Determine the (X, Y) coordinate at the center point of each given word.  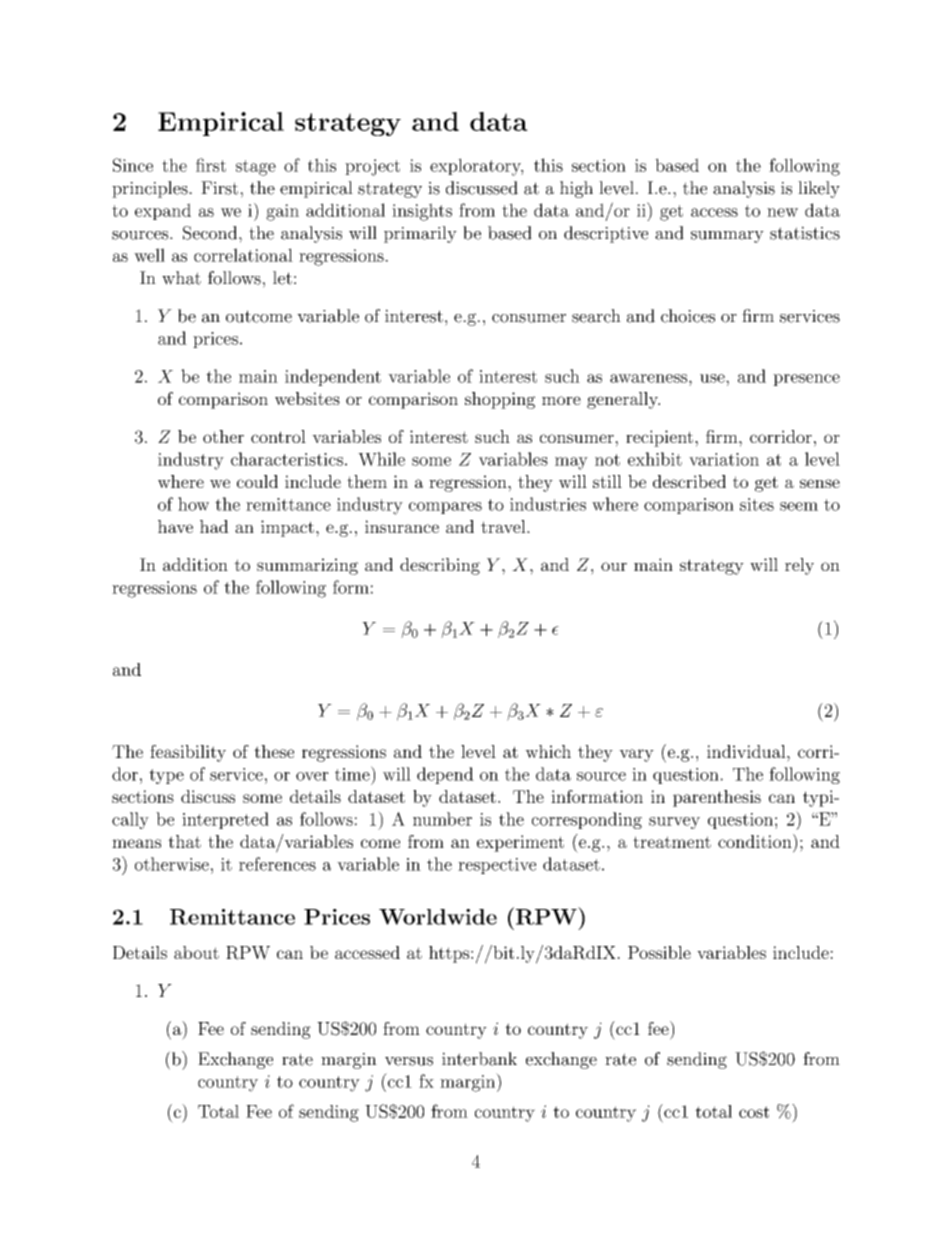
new (782, 212)
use (713, 378)
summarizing (307, 566)
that (184, 841)
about (196, 952)
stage (256, 168)
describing (440, 566)
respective (497, 866)
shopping (500, 400)
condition (755, 841)
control (278, 436)
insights (422, 212)
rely (799, 566)
